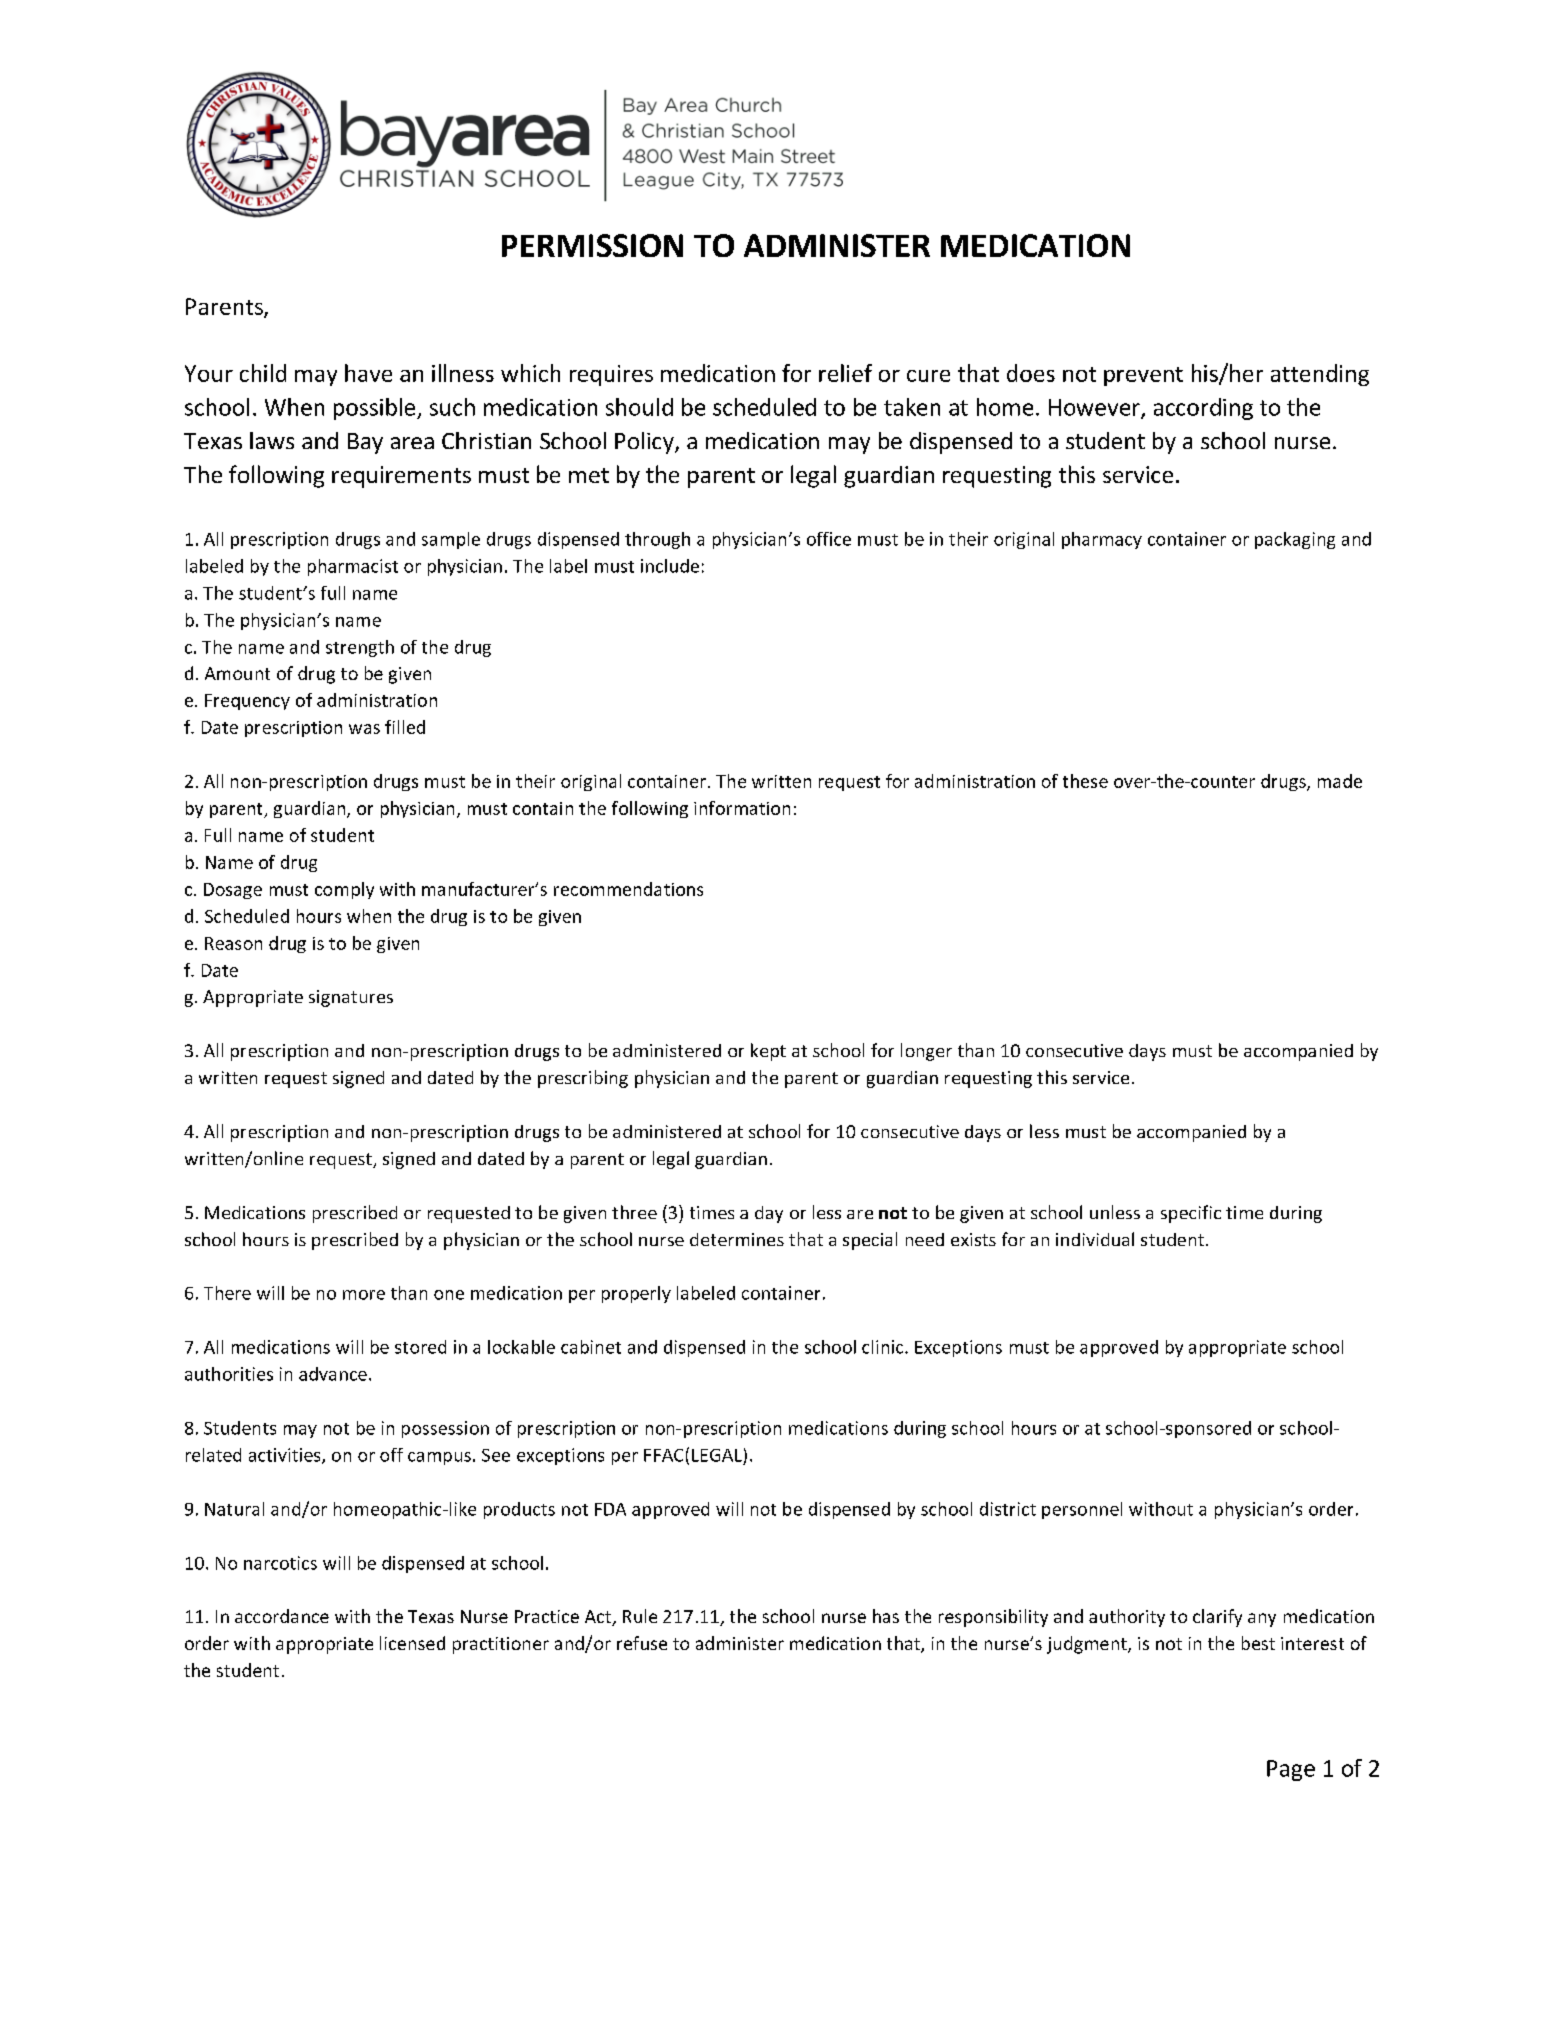 The height and width of the page is (2025, 1564). I want to click on these, so click(1085, 781).
